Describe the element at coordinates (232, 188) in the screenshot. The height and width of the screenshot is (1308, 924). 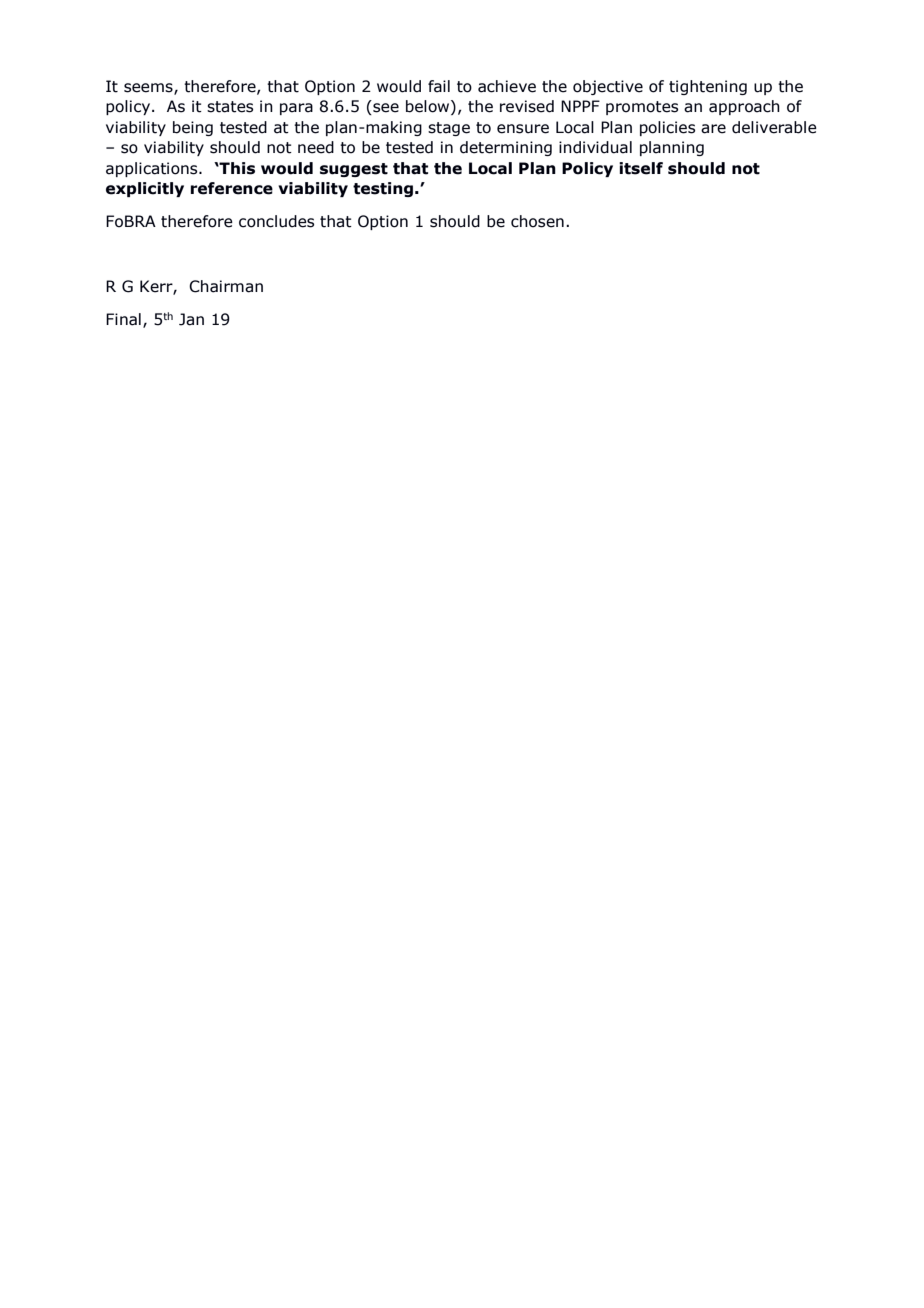
I see `reference` at that location.
